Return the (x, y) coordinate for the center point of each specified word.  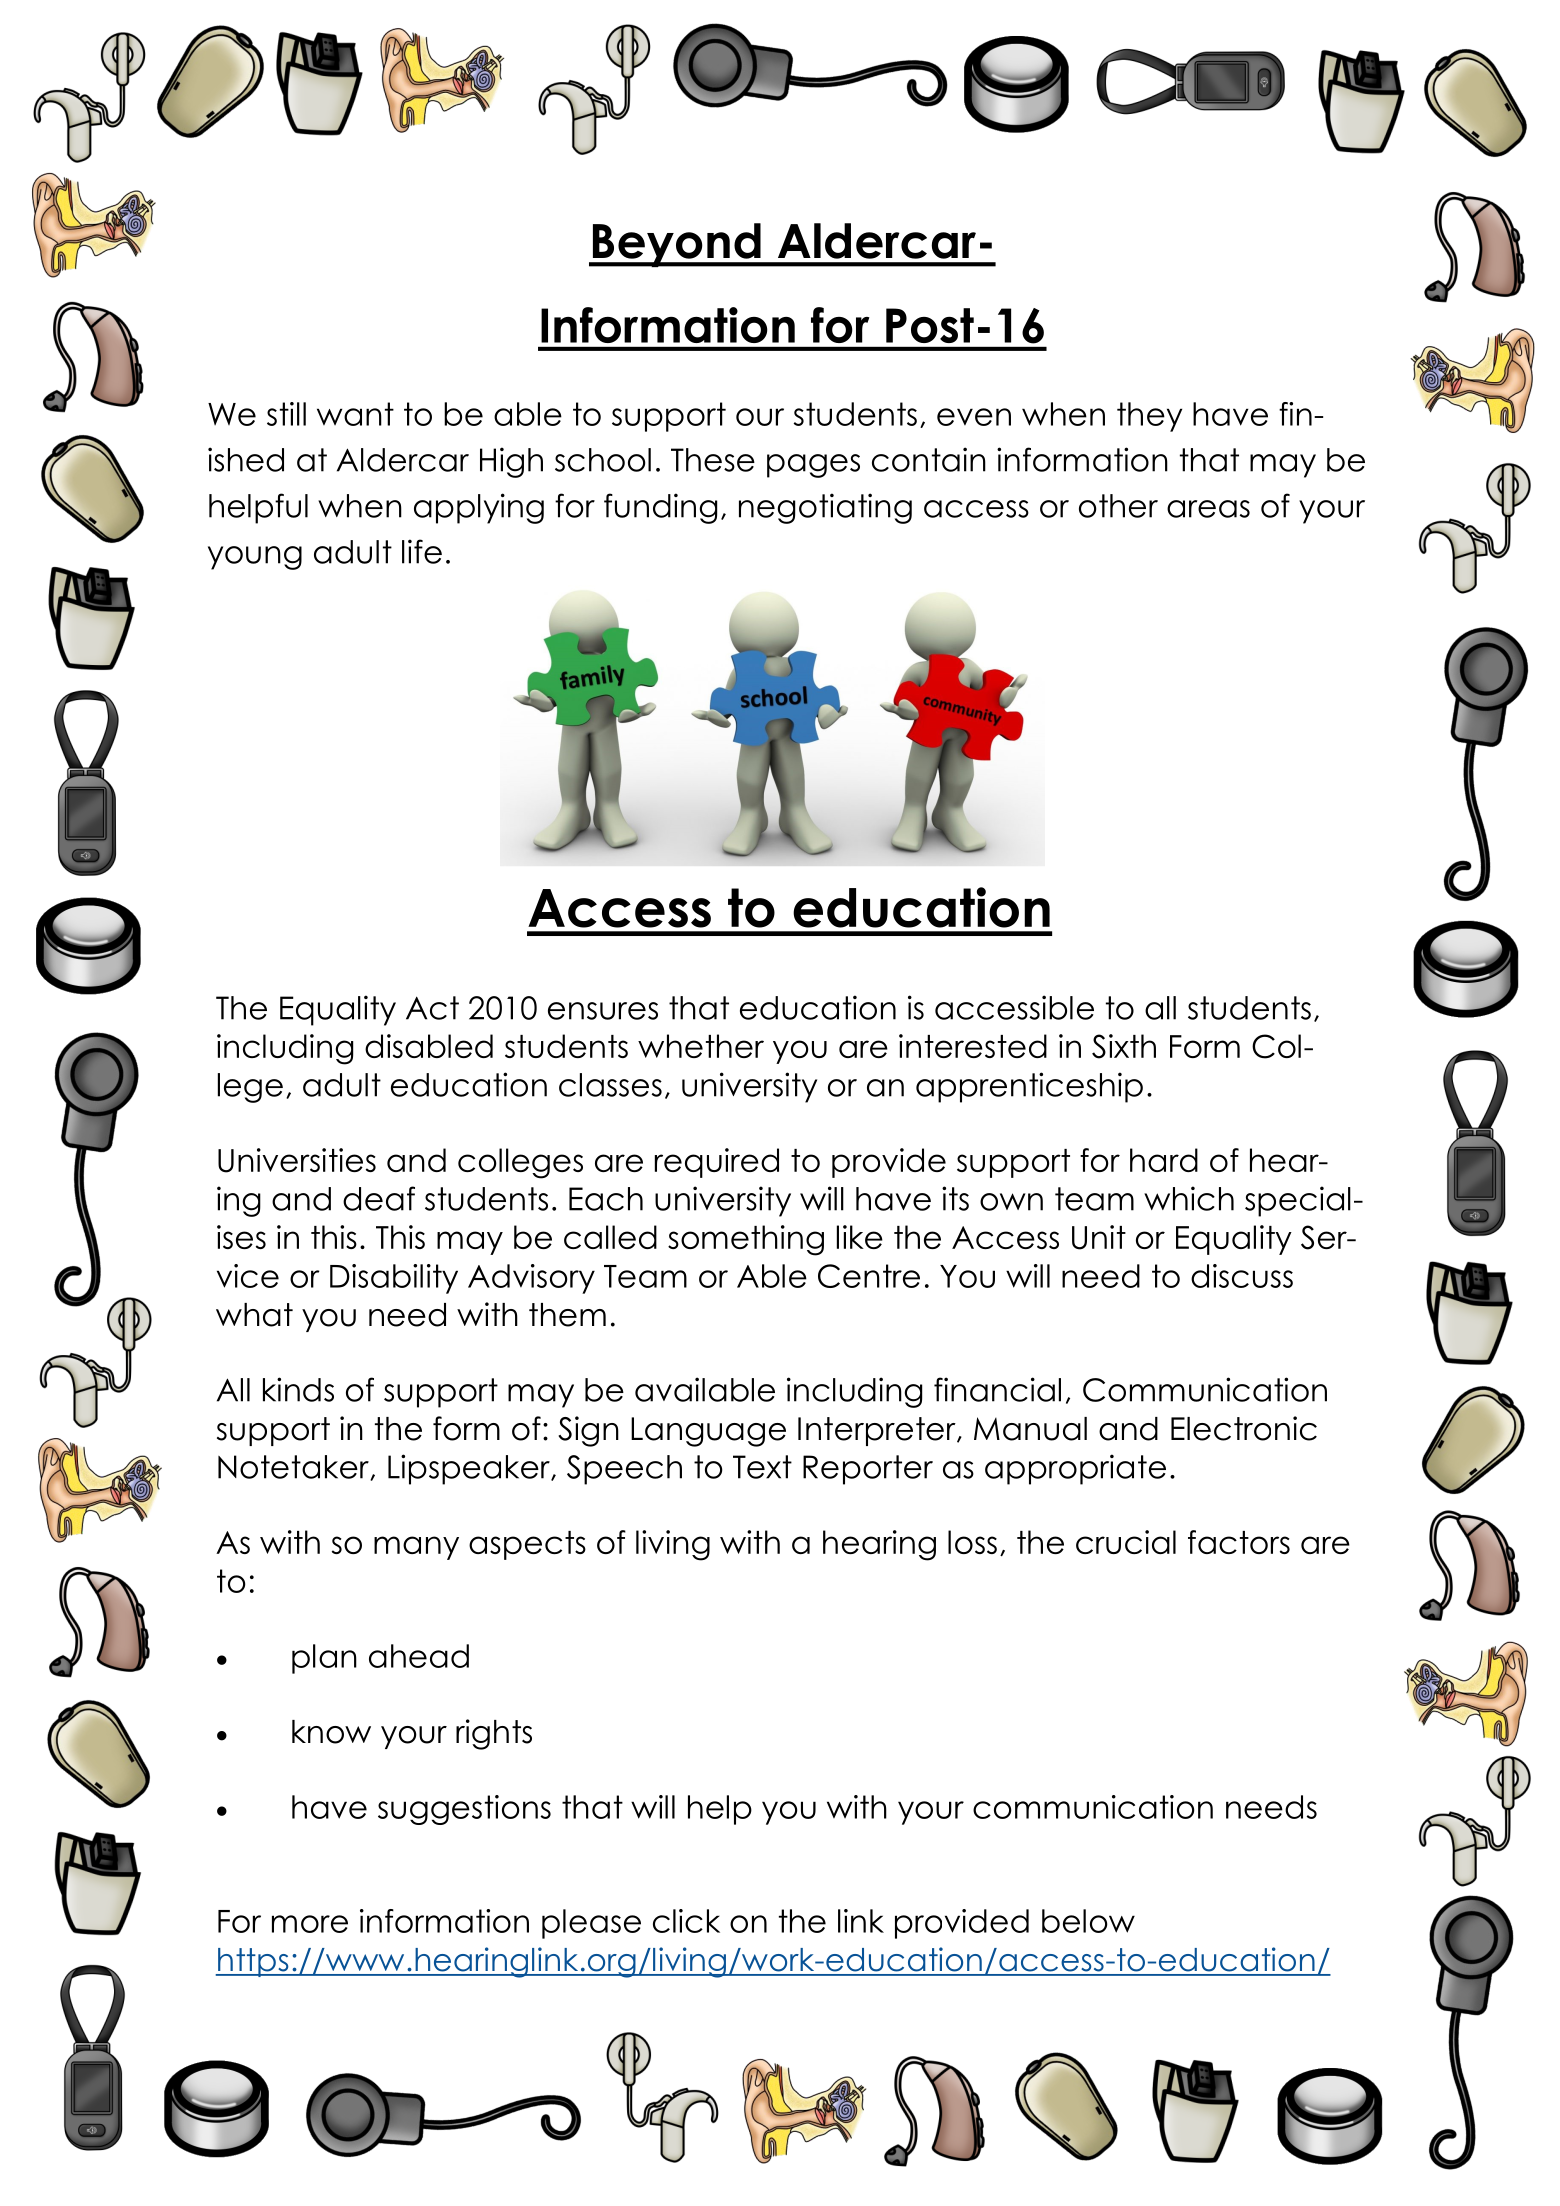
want (355, 414)
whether (701, 1046)
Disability (394, 1279)
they (1149, 417)
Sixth (1124, 1046)
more (310, 1924)
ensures (603, 1011)
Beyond (676, 245)
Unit (1099, 1237)
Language (708, 1432)
